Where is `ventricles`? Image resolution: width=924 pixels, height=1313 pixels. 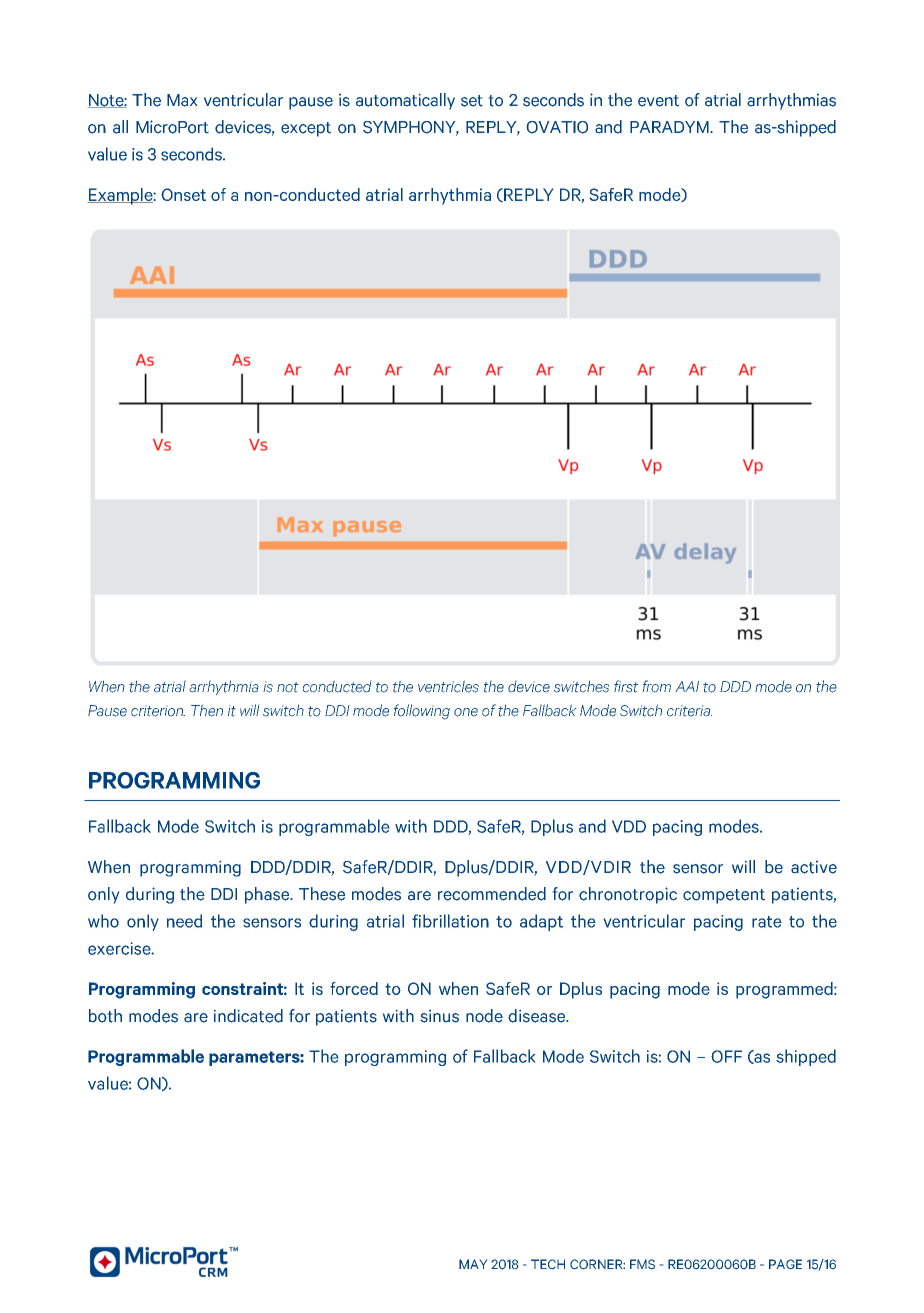 ventricles is located at coordinates (448, 687).
